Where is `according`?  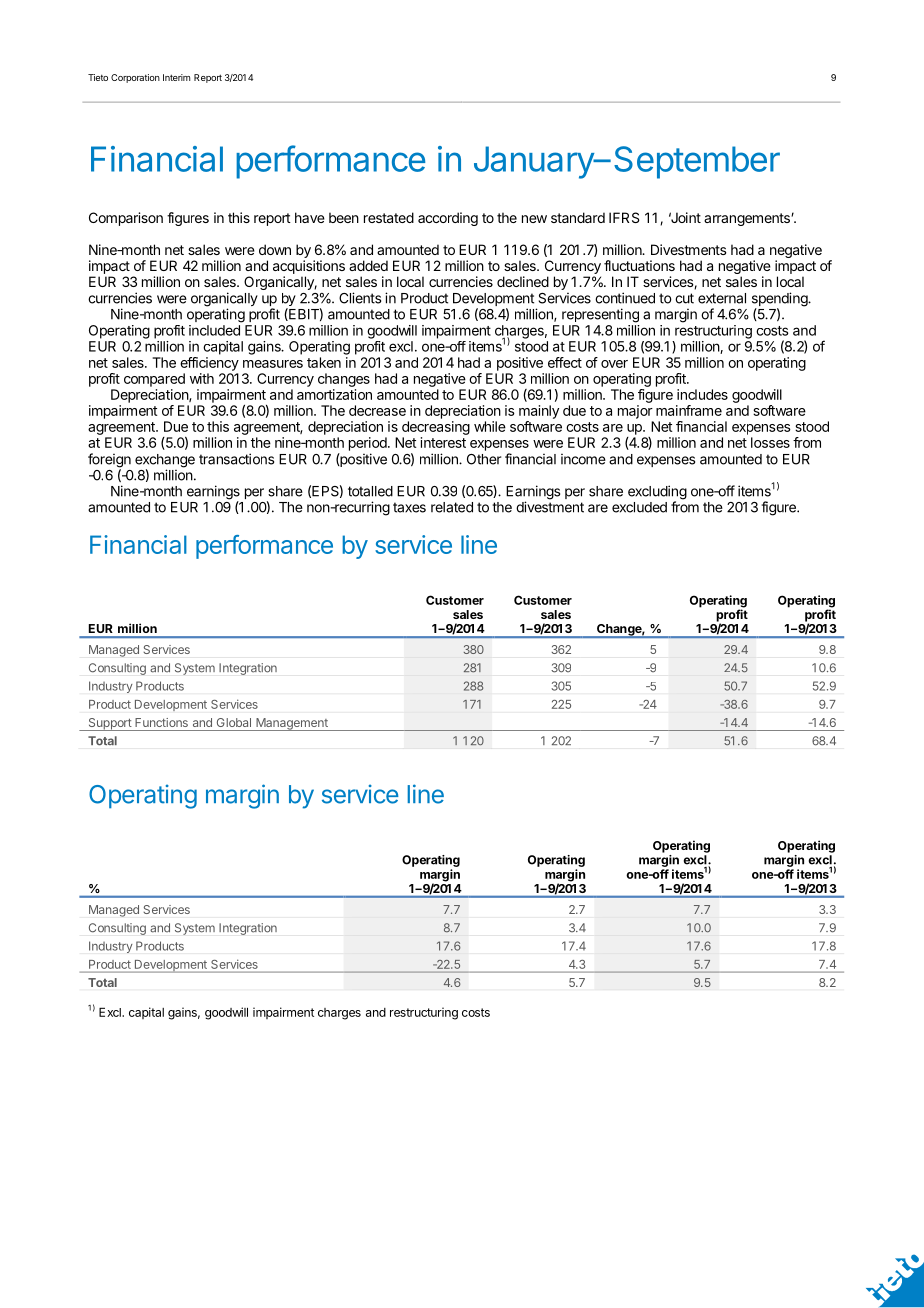 according is located at coordinates (448, 219).
